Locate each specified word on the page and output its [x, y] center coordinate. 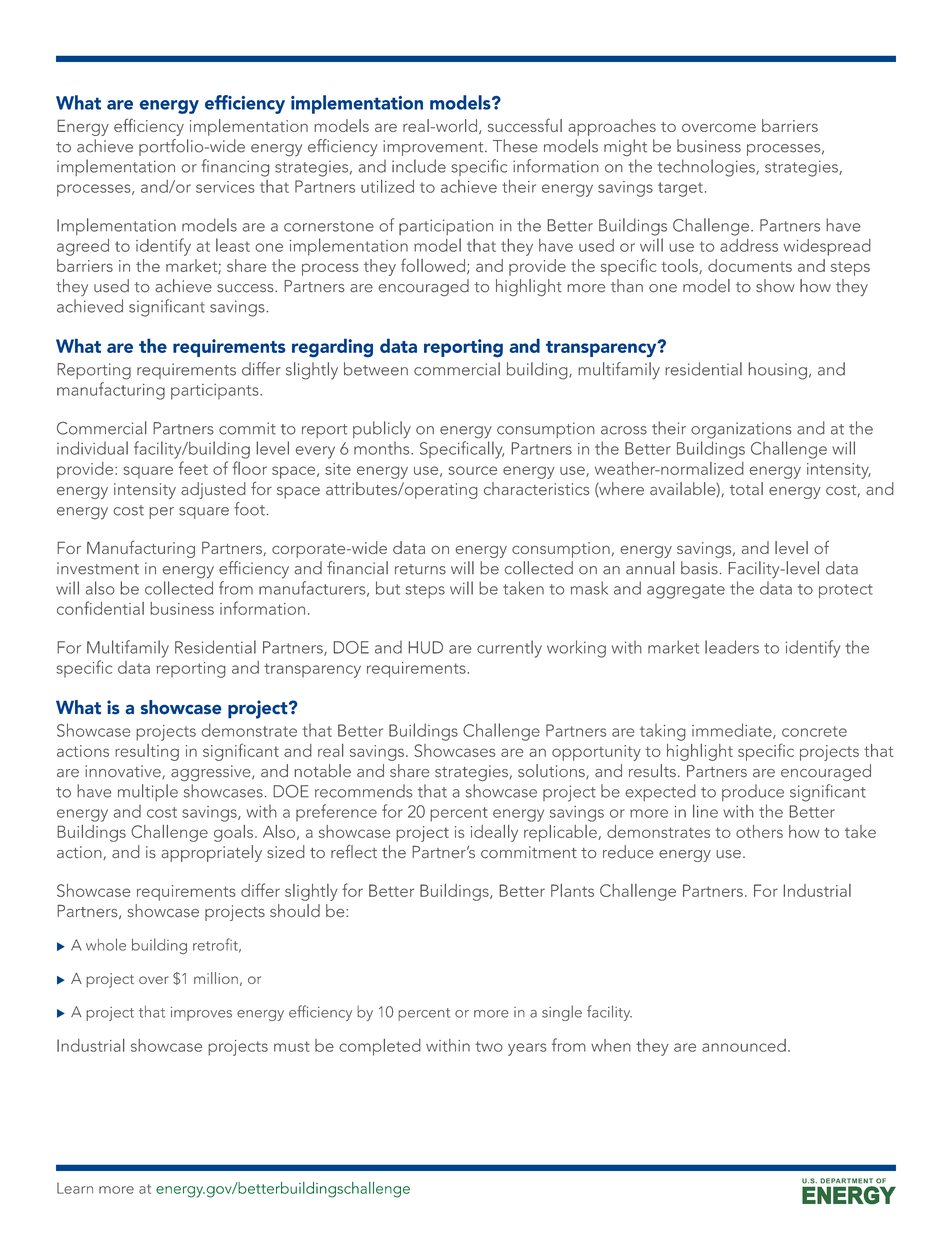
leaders [732, 647]
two [489, 1046]
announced [744, 1045]
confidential [100, 608]
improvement [434, 148]
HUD [426, 647]
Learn [75, 1188]
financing [236, 168]
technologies [707, 168]
